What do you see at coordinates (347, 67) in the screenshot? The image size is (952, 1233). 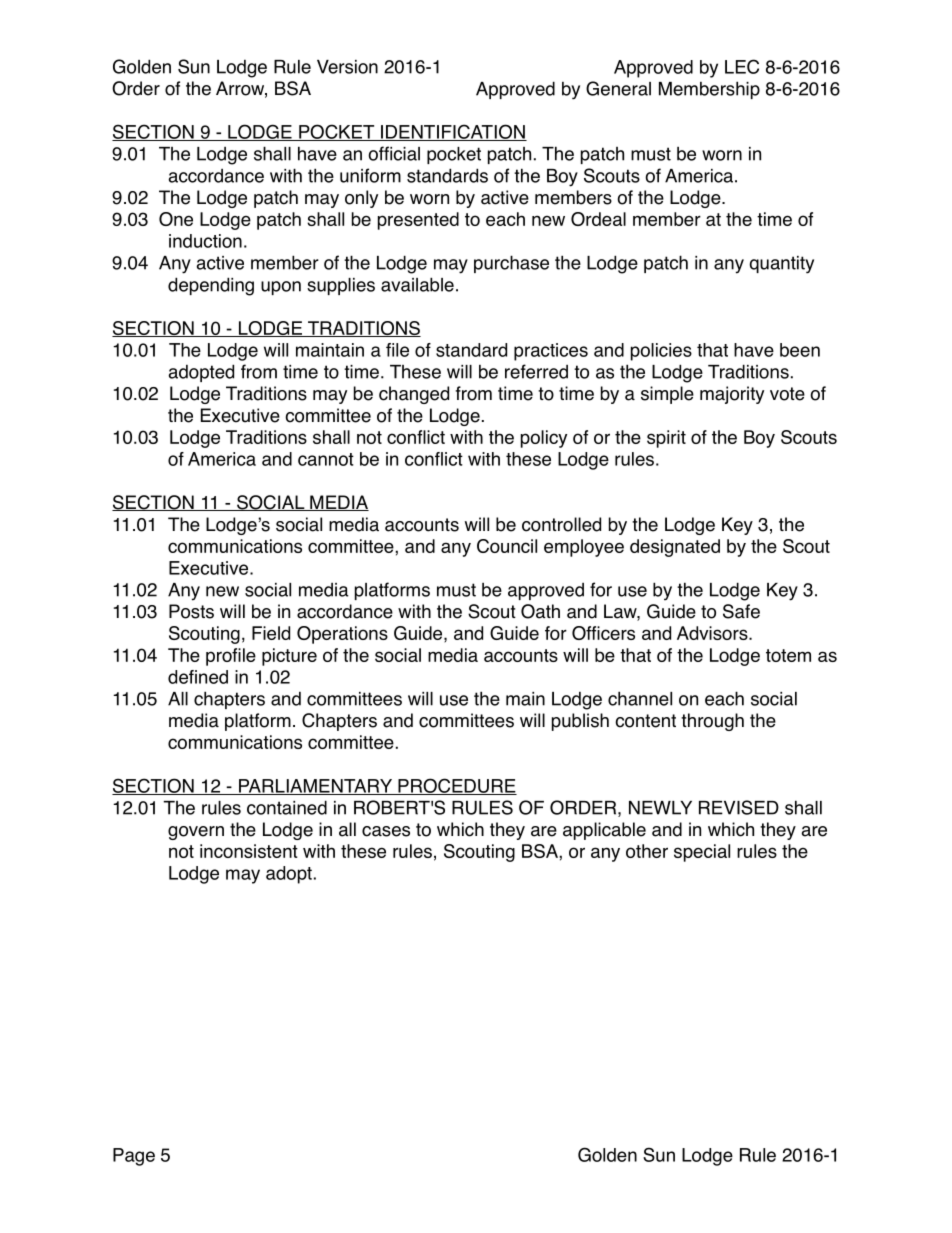 I see `Version` at bounding box center [347, 67].
